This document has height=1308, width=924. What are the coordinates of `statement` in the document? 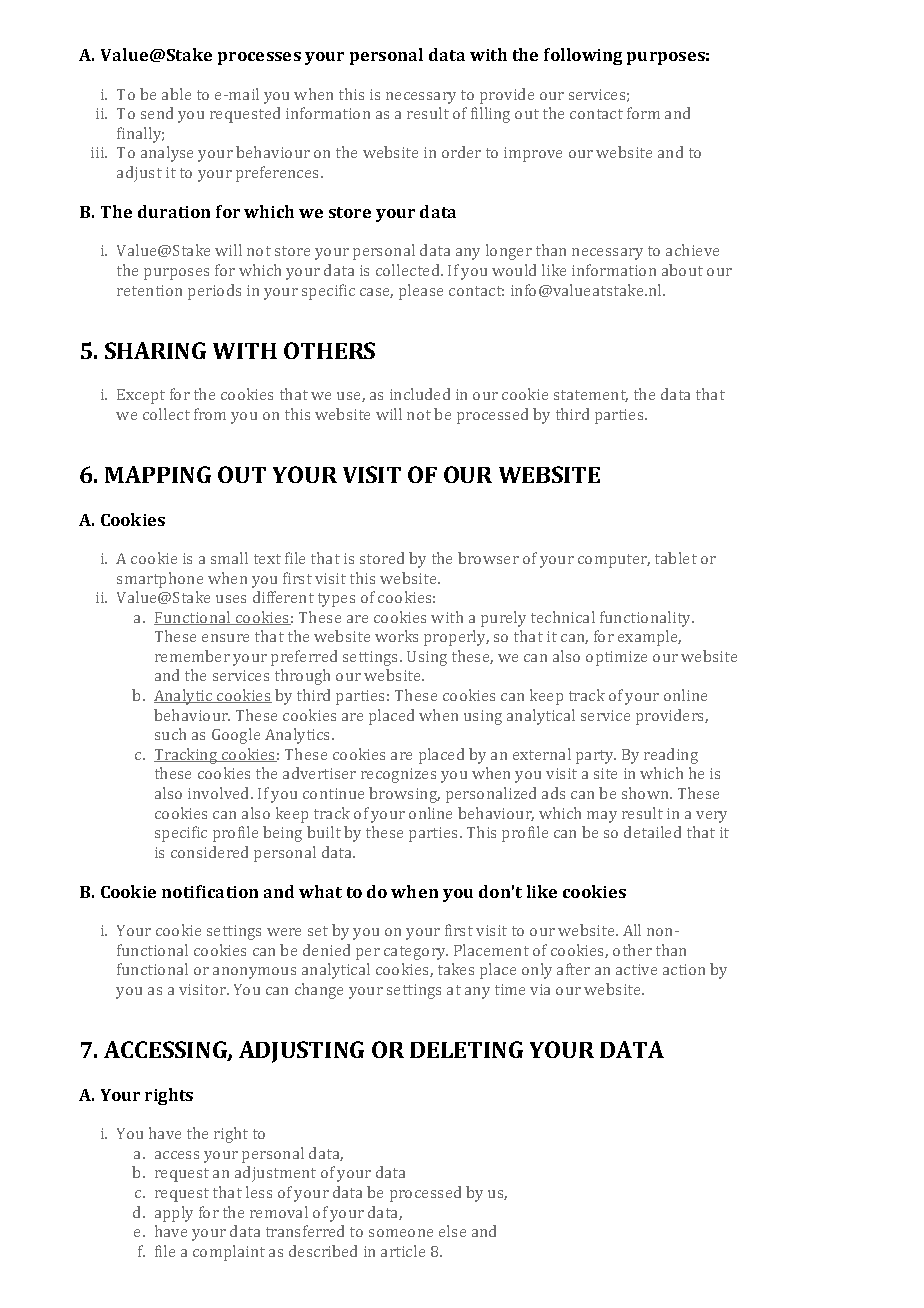 It's located at (591, 396).
